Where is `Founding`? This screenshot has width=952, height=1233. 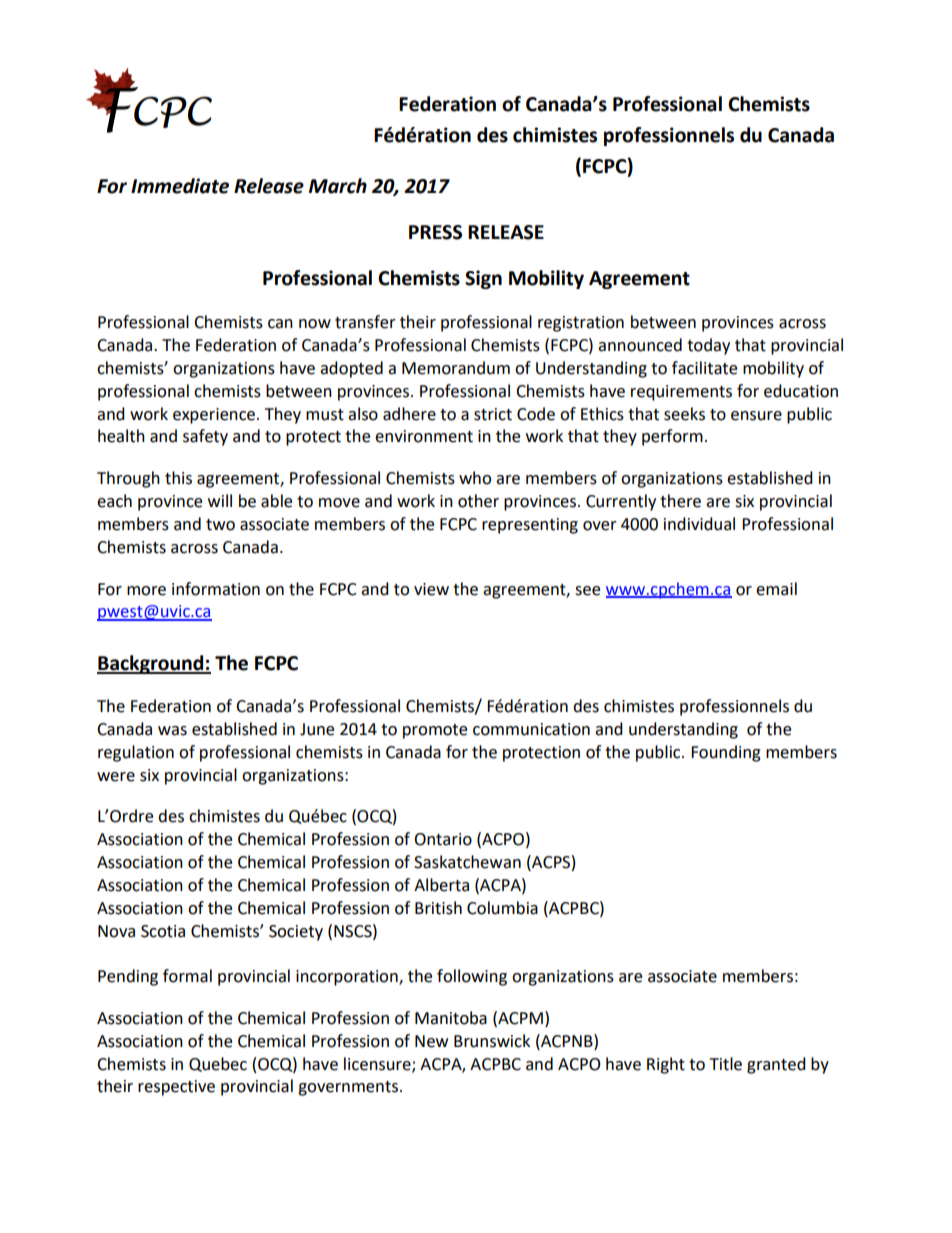 Founding is located at coordinates (726, 753).
